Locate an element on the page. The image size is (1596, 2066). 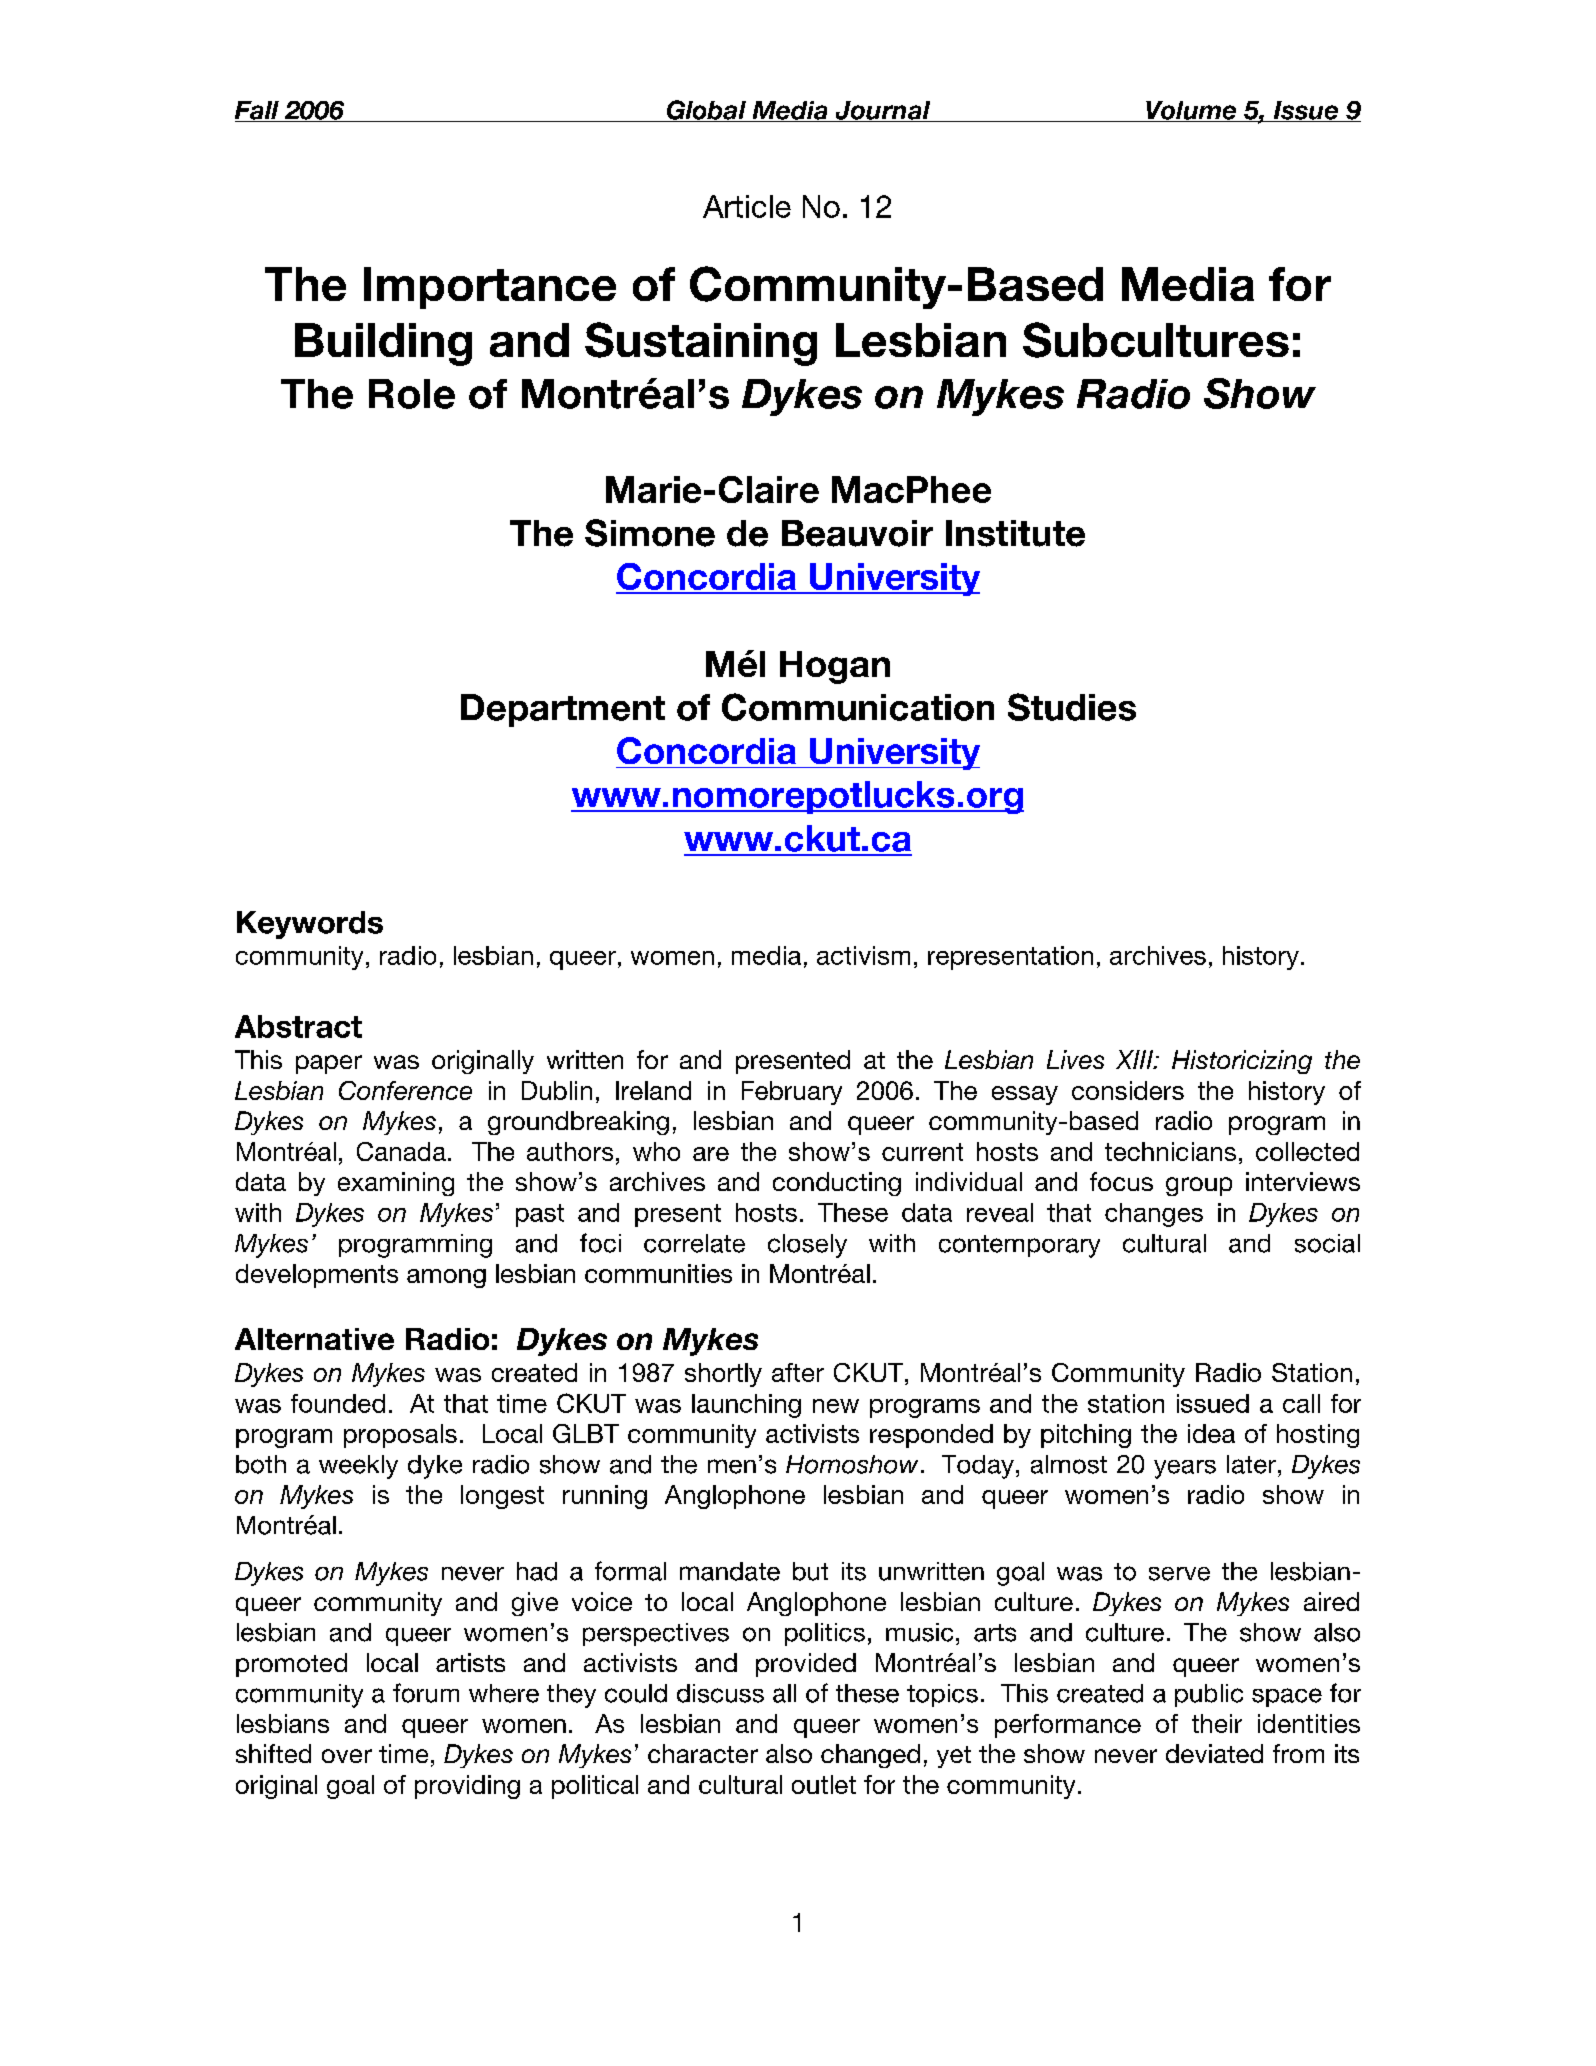
over is located at coordinates (347, 1756).
